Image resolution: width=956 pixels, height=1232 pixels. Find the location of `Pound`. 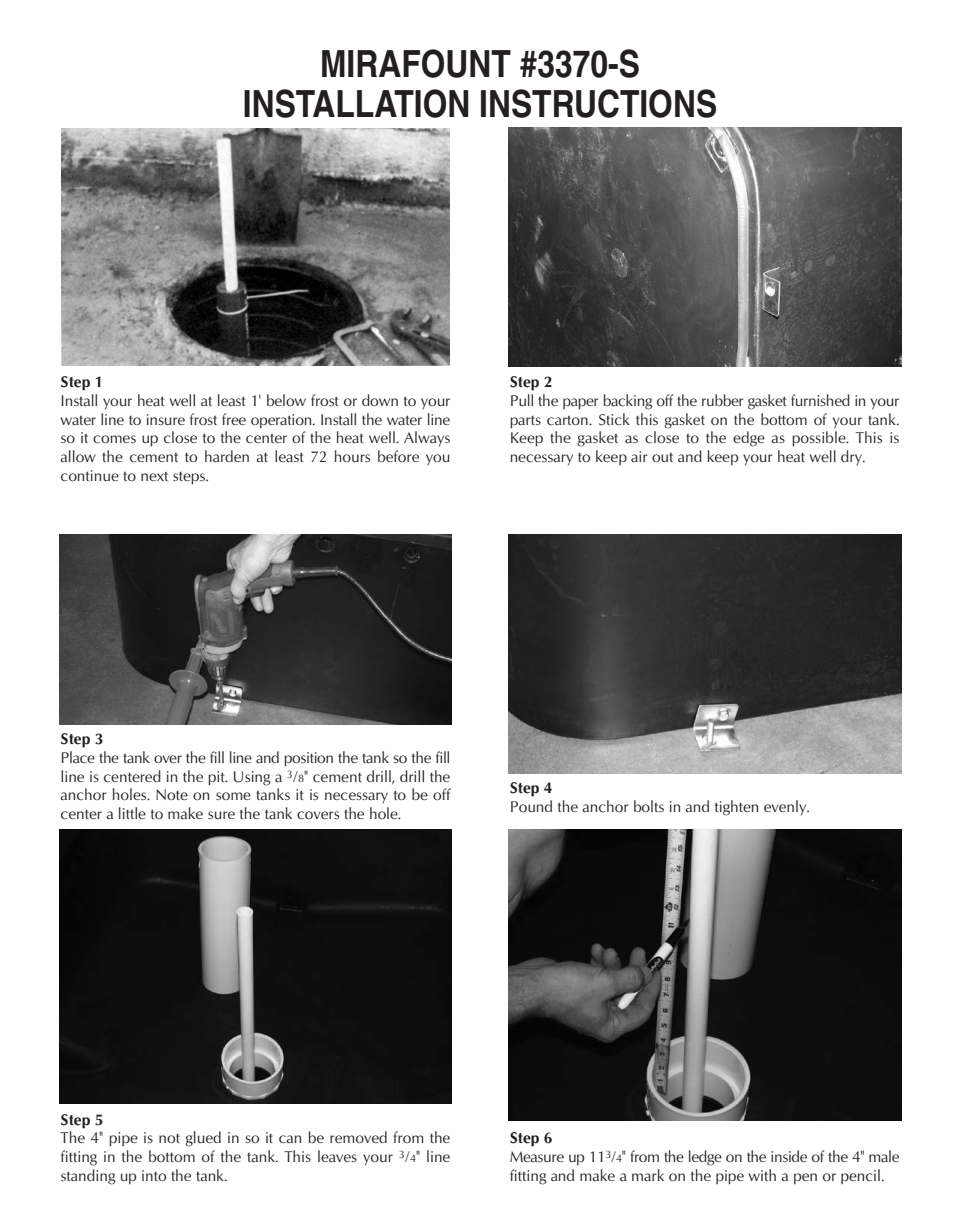

Pound is located at coordinates (531, 806).
